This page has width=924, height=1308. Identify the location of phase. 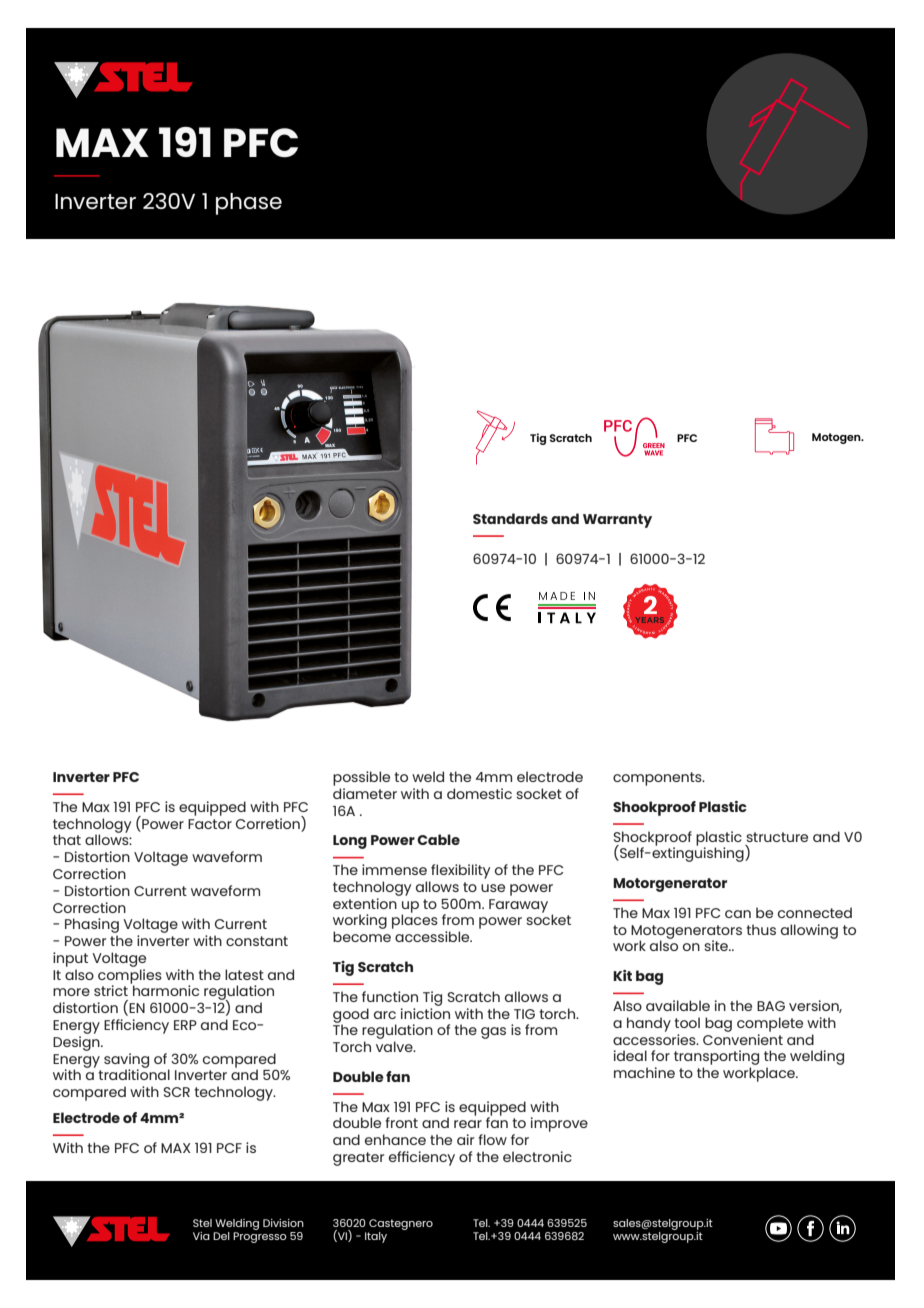
(249, 204).
